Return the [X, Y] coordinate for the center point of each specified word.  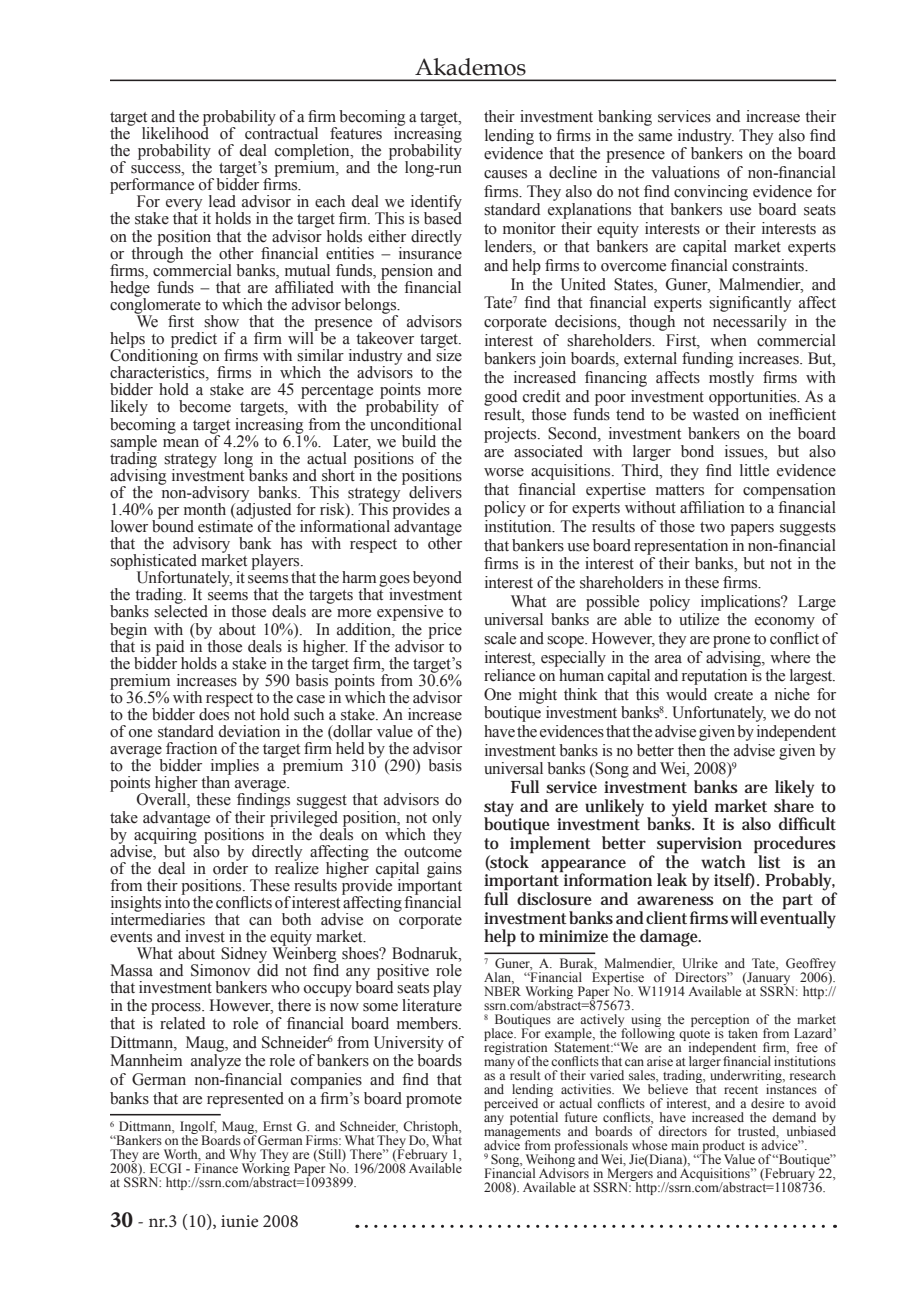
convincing [711, 193]
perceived [511, 1104]
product [722, 1148]
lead [222, 201]
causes [505, 174]
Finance [216, 1168]
